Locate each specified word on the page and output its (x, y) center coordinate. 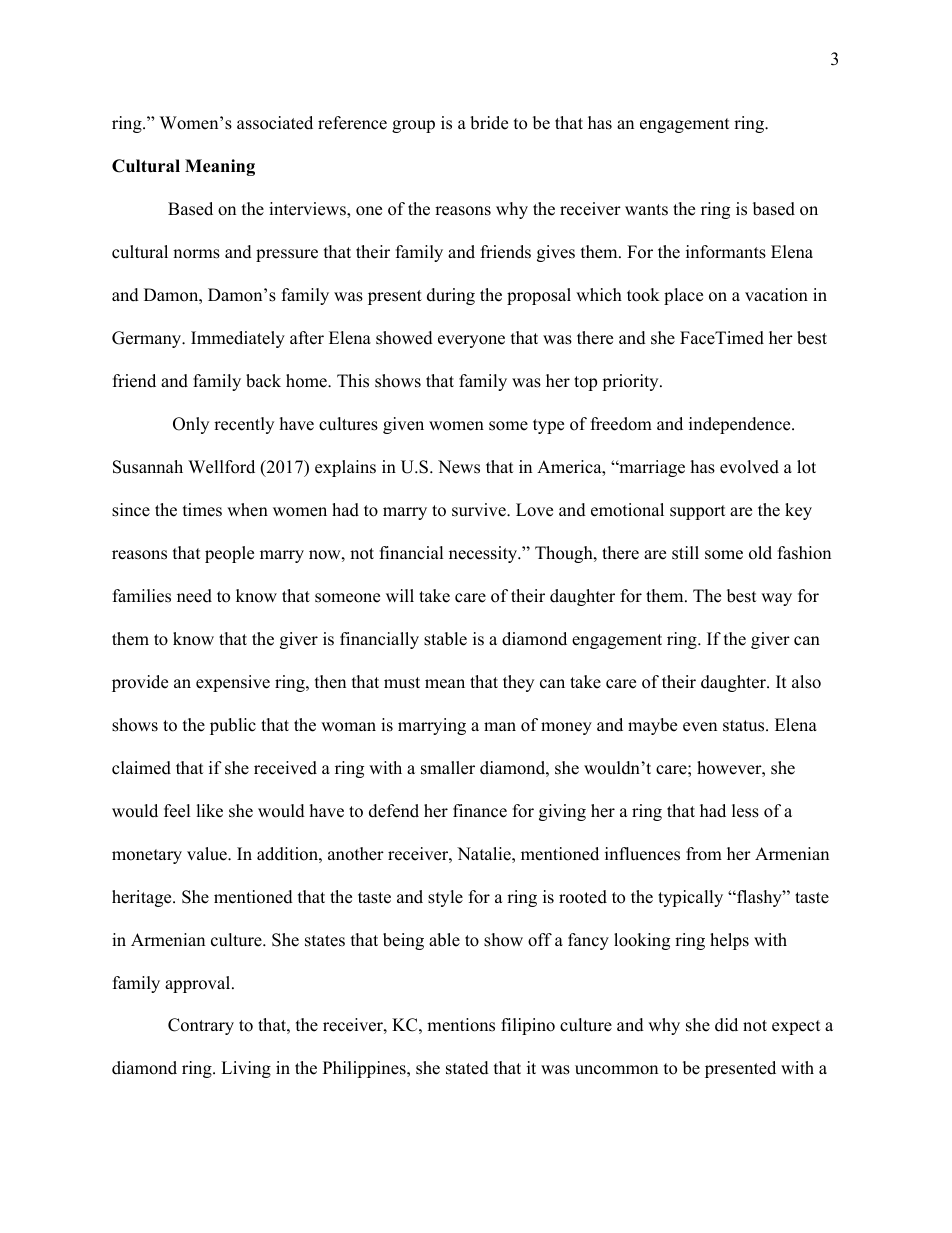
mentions (461, 1025)
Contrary (201, 1026)
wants (646, 210)
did (726, 1025)
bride (489, 123)
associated (275, 123)
